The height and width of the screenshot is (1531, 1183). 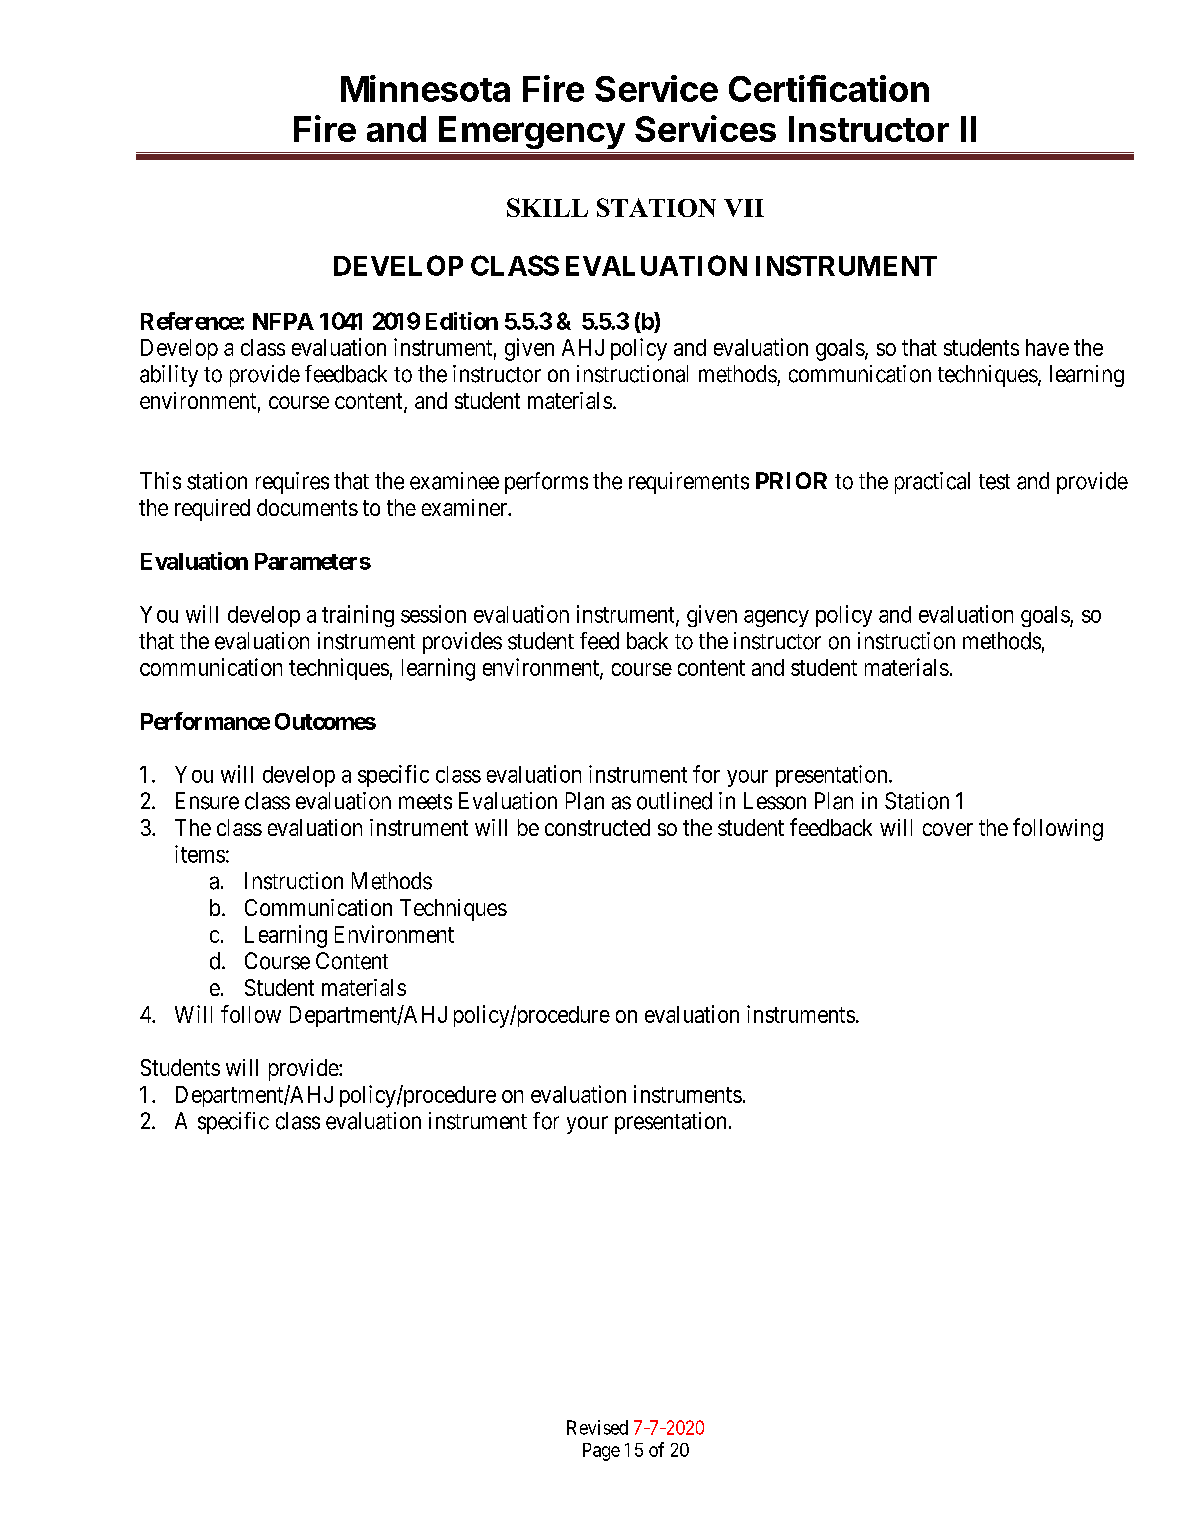 What do you see at coordinates (597, 827) in the screenshot?
I see `constructed` at bounding box center [597, 827].
